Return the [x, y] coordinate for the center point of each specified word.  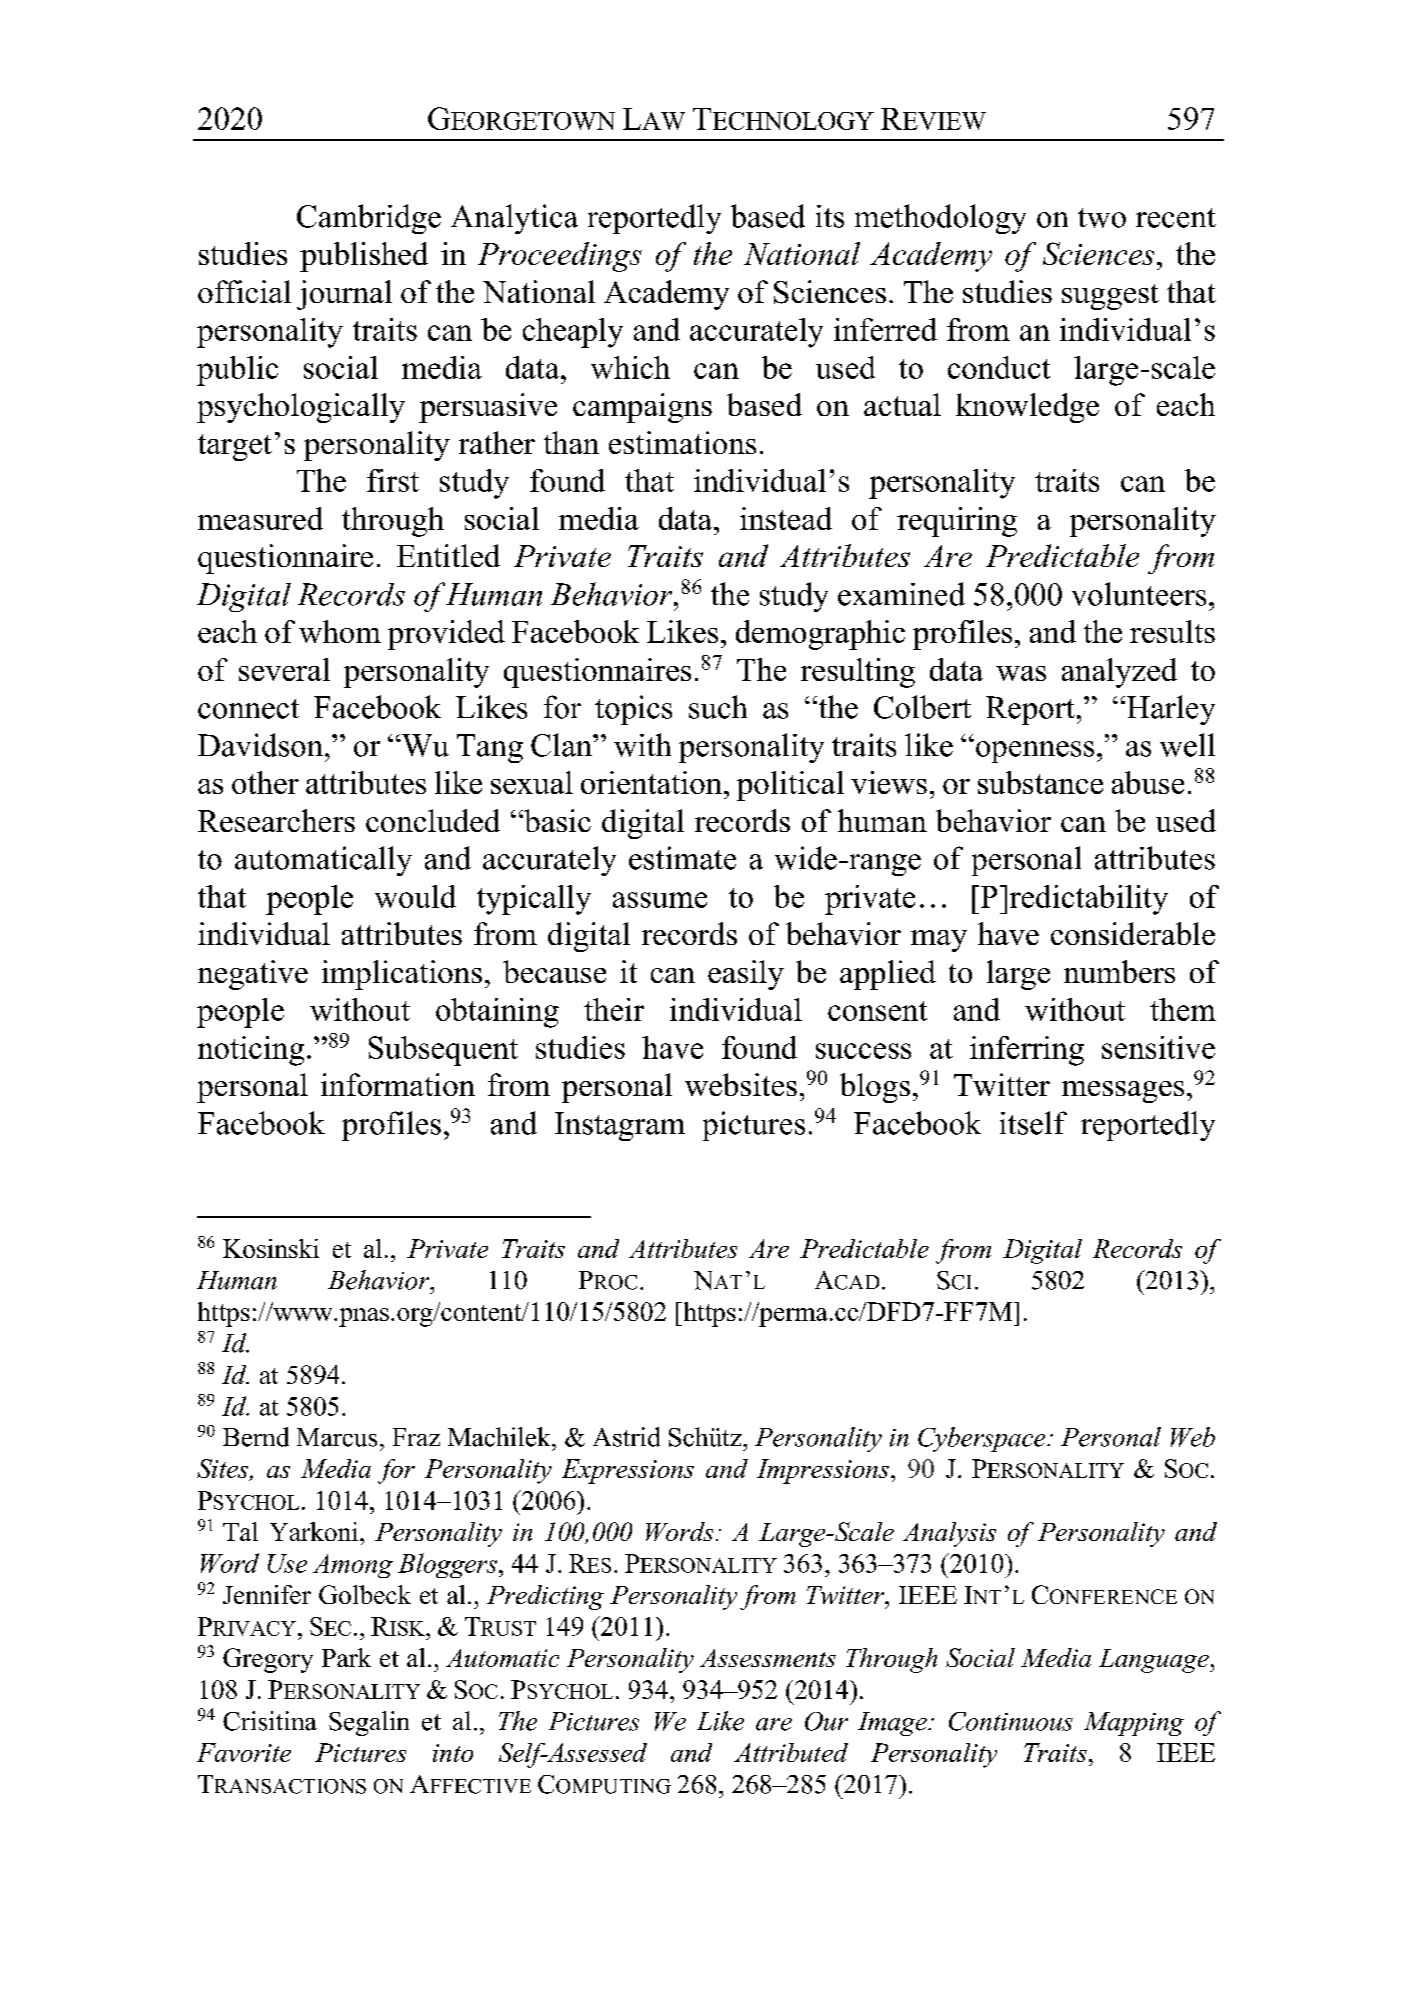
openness [1035, 752]
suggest [1110, 297]
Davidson [260, 745]
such [718, 707]
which [630, 367]
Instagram [620, 1126]
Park [346, 1657]
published [364, 257]
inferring [1027, 1051]
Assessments [768, 1658]
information [398, 1084]
